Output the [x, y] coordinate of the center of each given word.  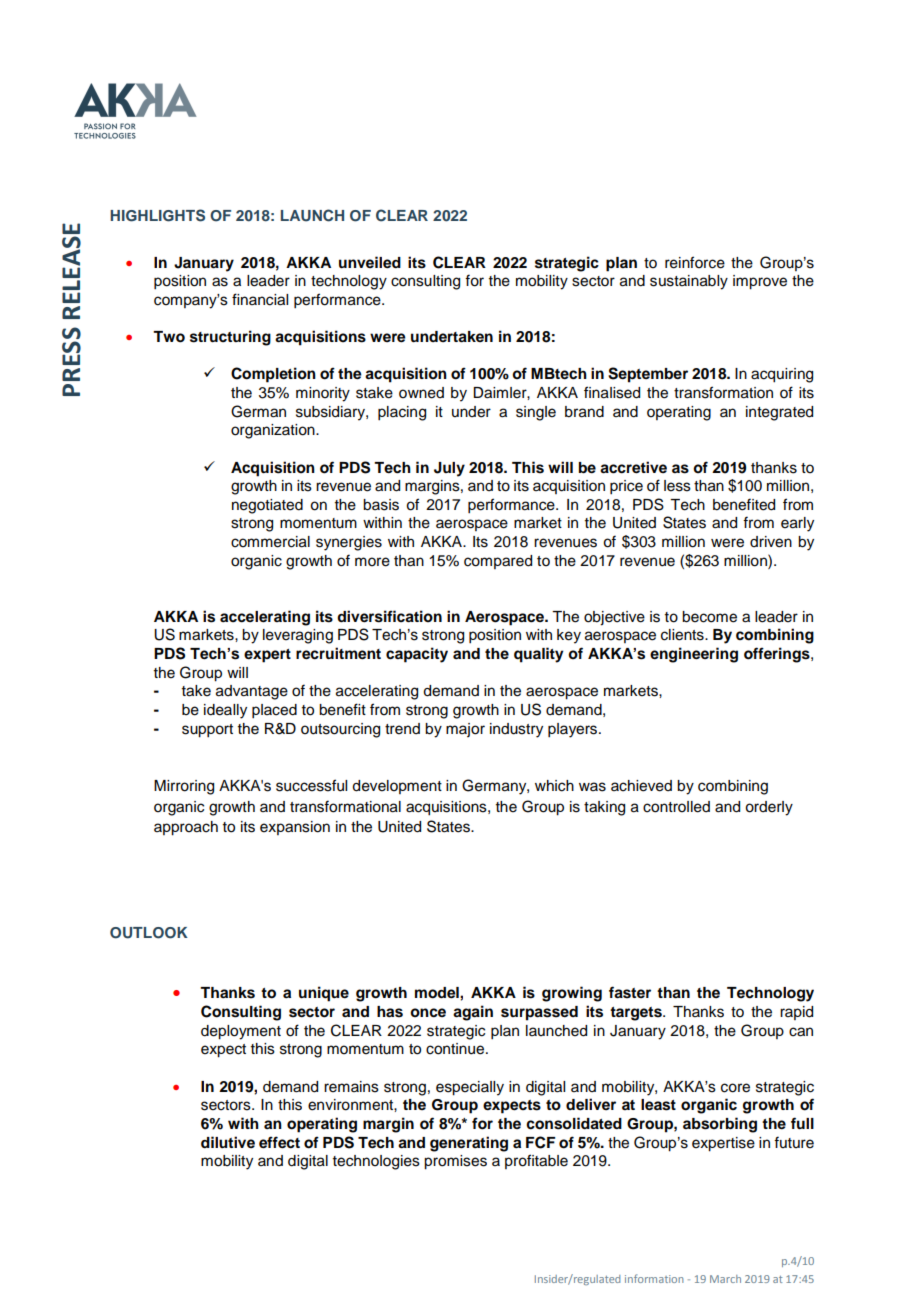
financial [260, 299]
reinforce [695, 262]
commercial [270, 542]
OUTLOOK [149, 933]
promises [455, 1162]
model [438, 993]
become [709, 617]
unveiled [370, 262]
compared [498, 562]
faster [630, 992]
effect [279, 1142]
